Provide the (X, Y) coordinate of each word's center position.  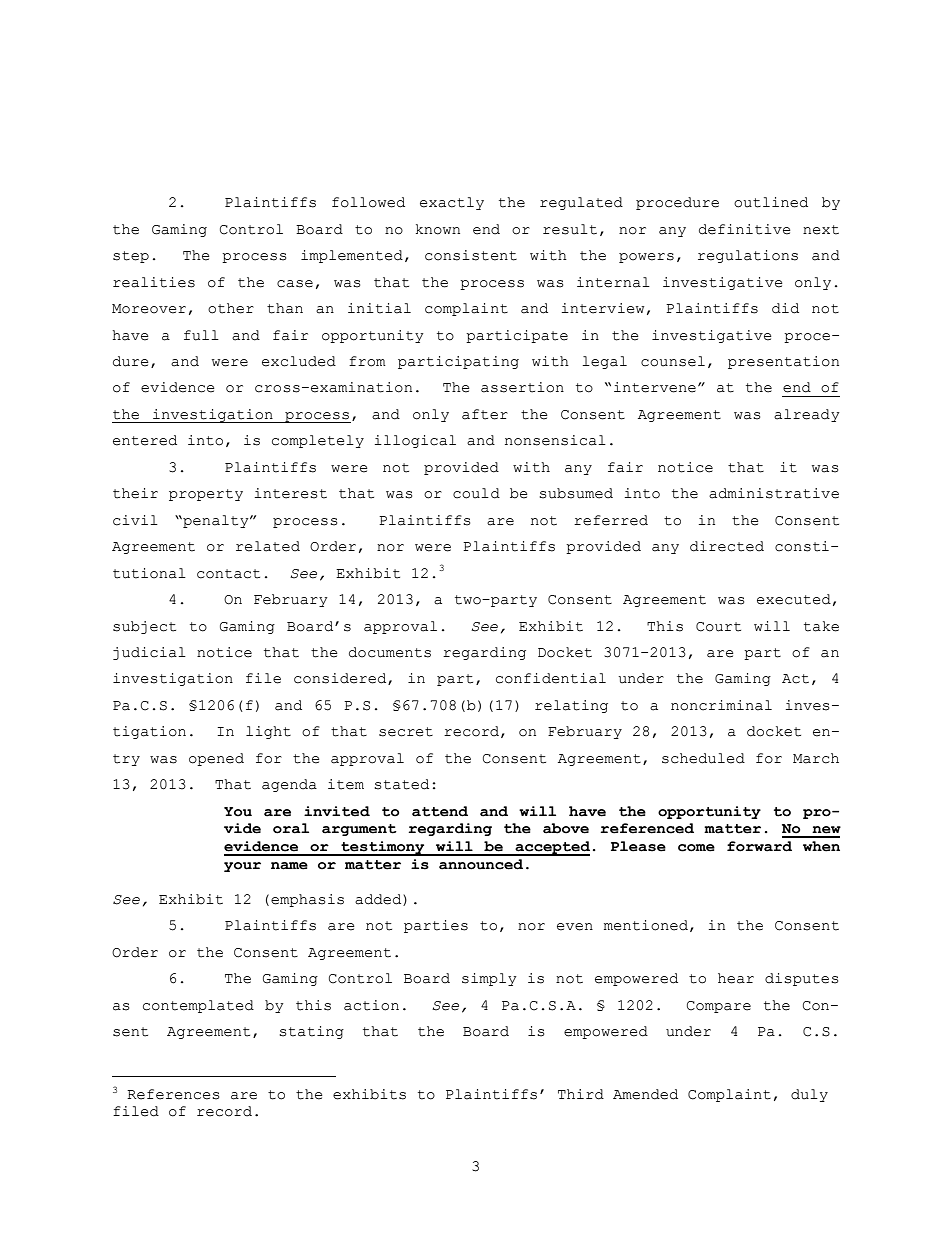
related (268, 546)
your (242, 867)
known (438, 229)
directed (727, 546)
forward (759, 846)
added (379, 900)
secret (406, 732)
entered (145, 440)
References (173, 1094)
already (807, 415)
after (485, 414)
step (131, 257)
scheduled (703, 758)
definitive (745, 229)
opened (216, 759)
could (476, 493)
